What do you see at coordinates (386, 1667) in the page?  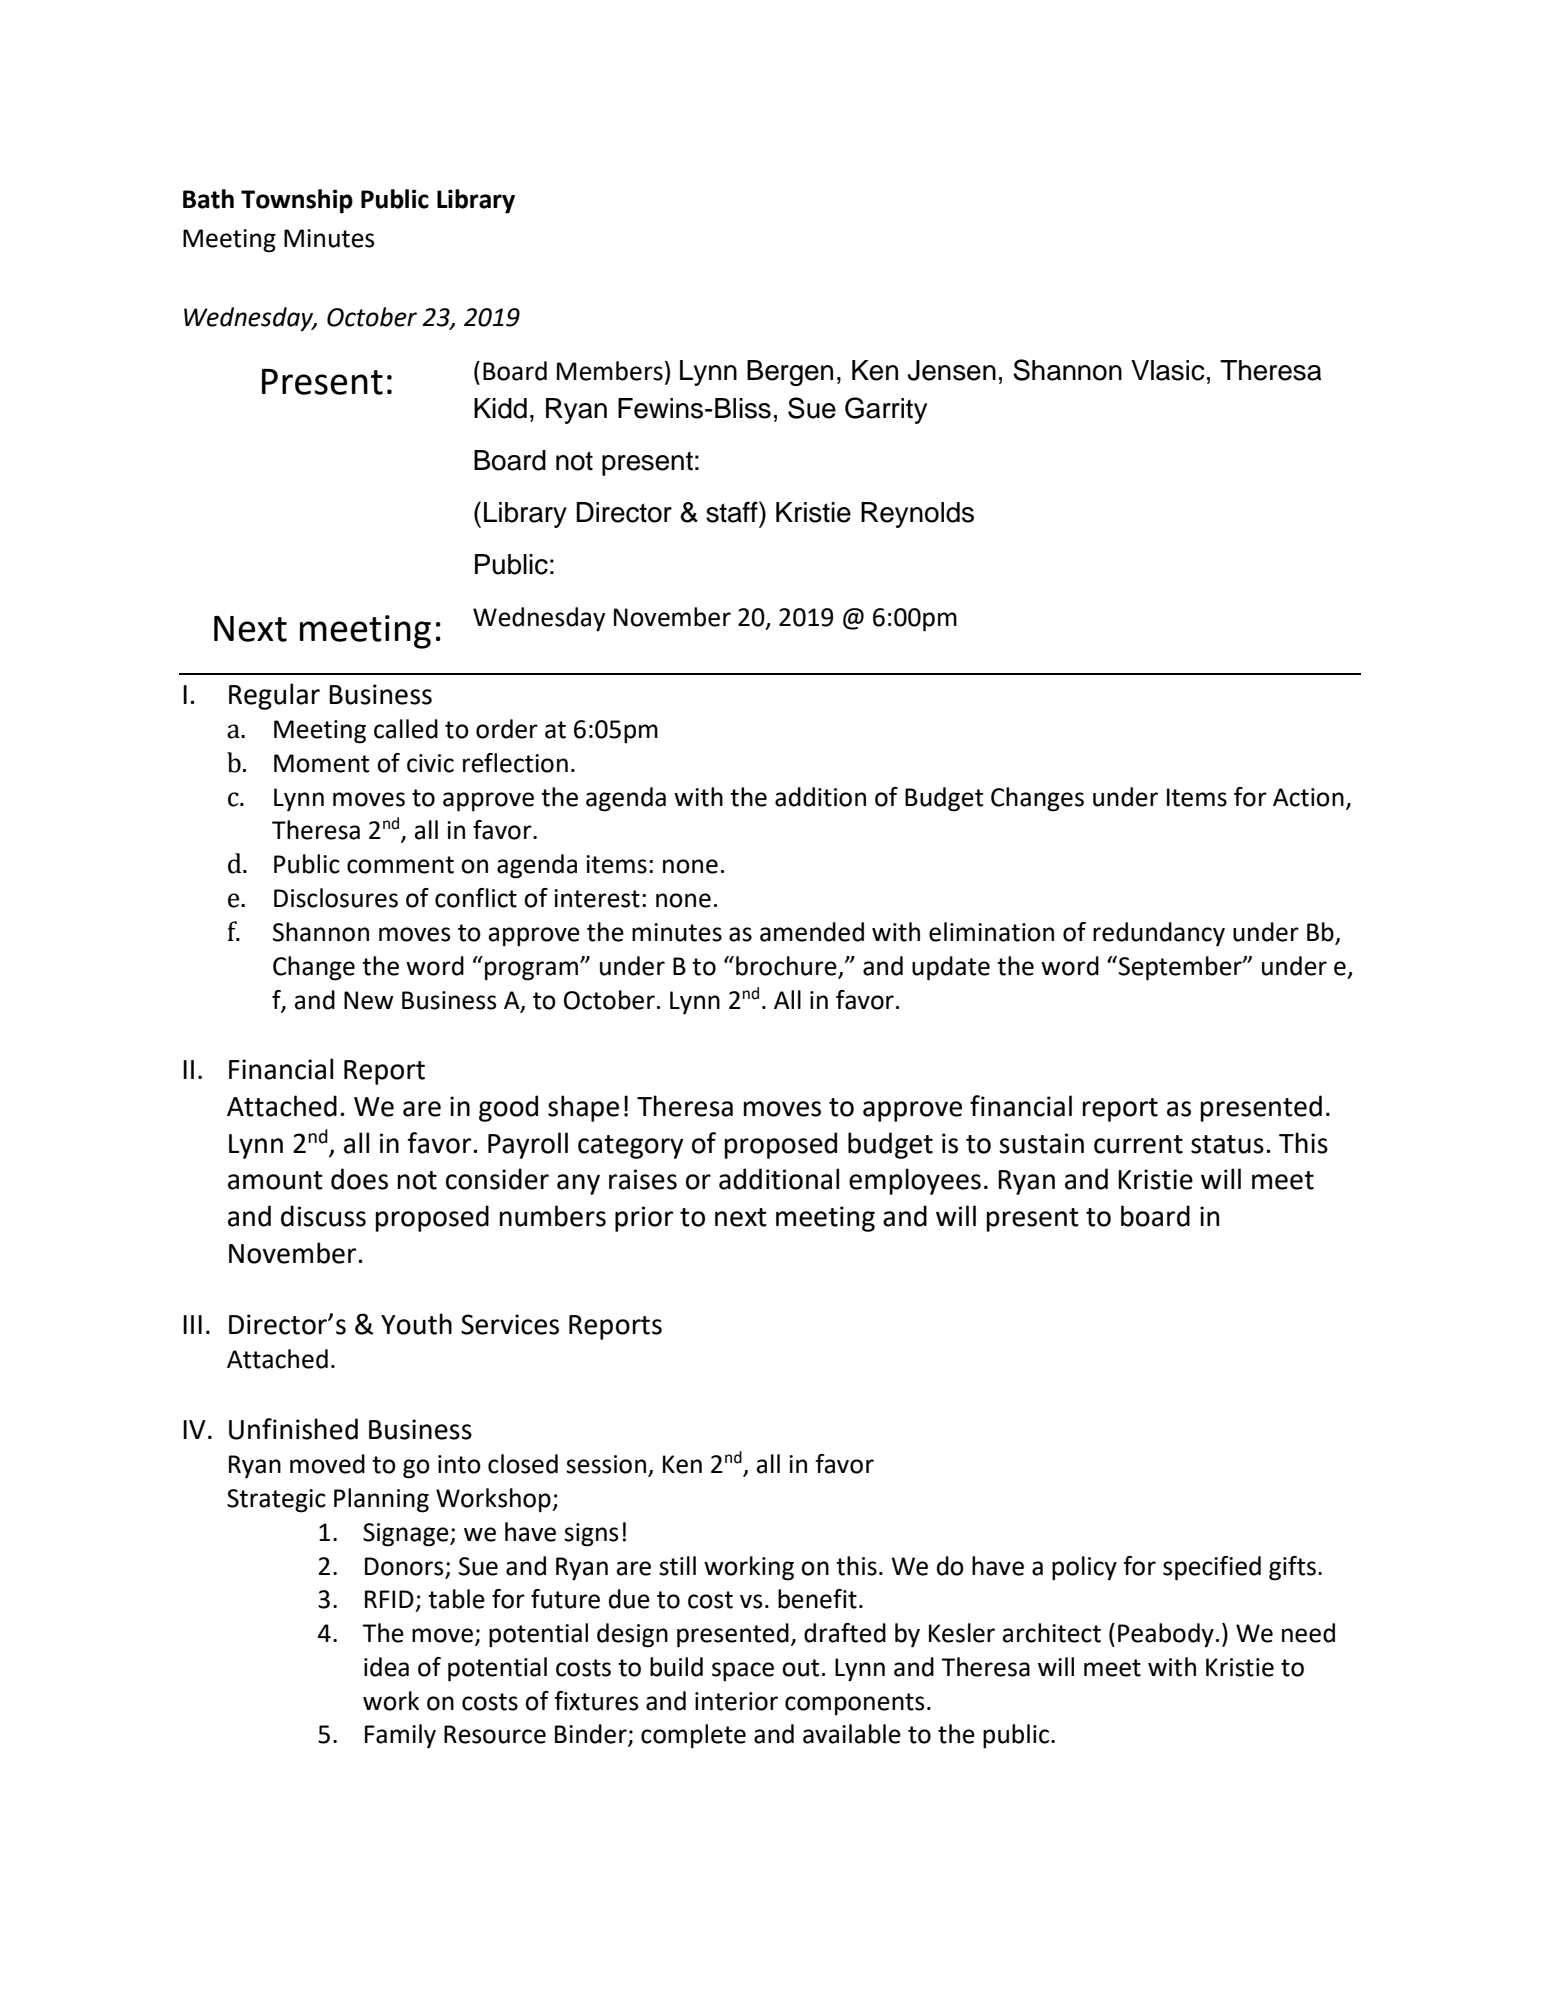 I see `idea` at bounding box center [386, 1667].
